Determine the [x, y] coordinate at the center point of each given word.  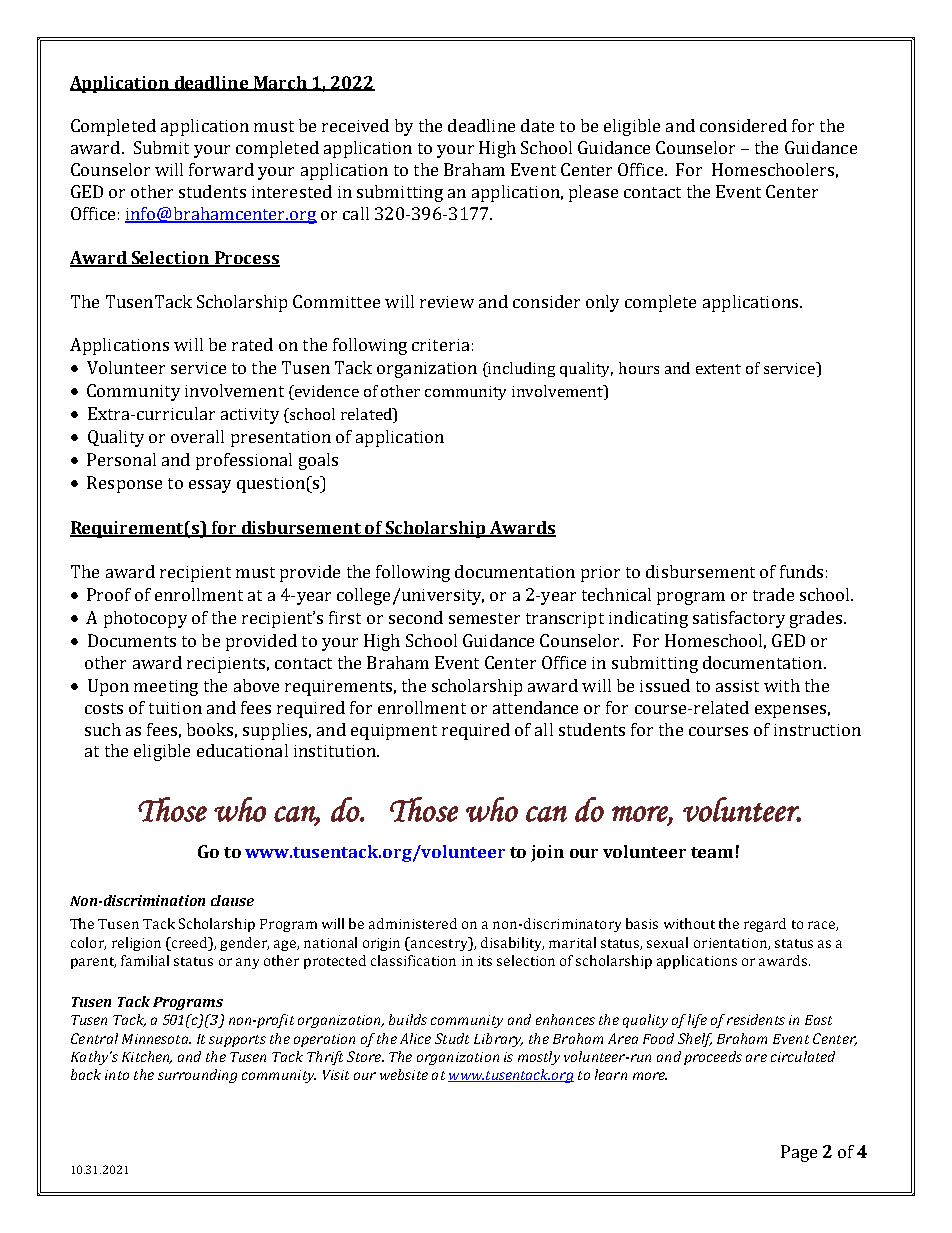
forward [221, 169]
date [537, 125]
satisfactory [739, 619]
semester [484, 618]
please [593, 193]
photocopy [145, 619]
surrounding [197, 1076]
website [404, 1074]
